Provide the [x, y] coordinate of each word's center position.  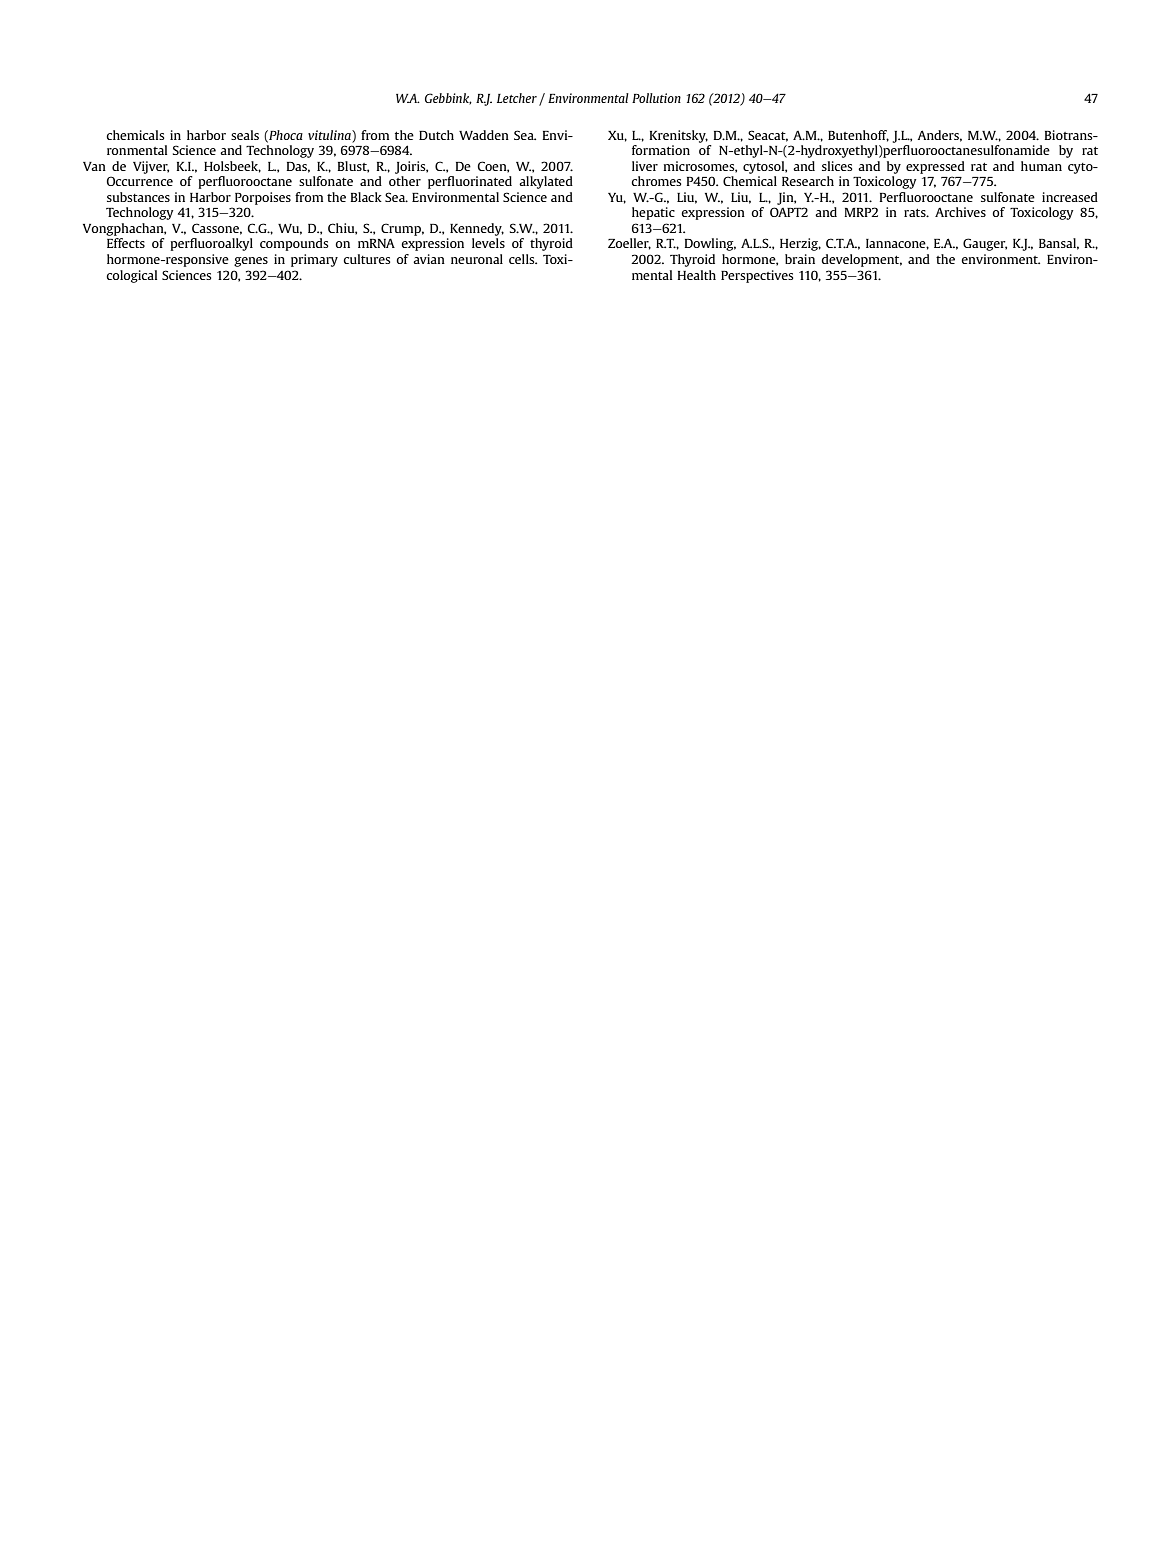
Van [94, 166]
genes [251, 262]
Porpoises [263, 198]
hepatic [653, 213]
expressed [935, 167]
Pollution [656, 98]
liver [645, 166]
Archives [960, 212]
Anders [939, 136]
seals [245, 135]
